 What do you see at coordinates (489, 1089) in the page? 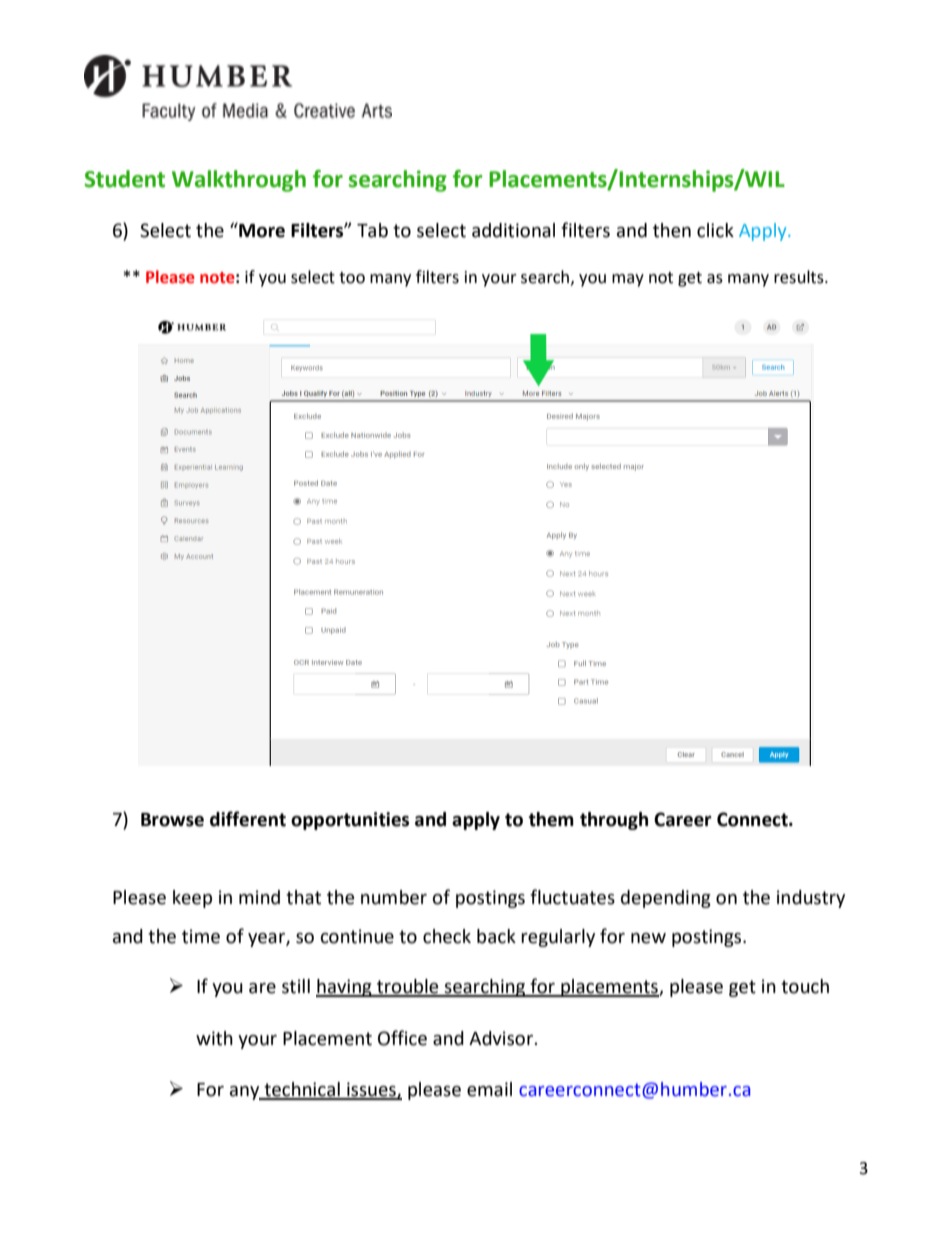
I see `email` at bounding box center [489, 1089].
